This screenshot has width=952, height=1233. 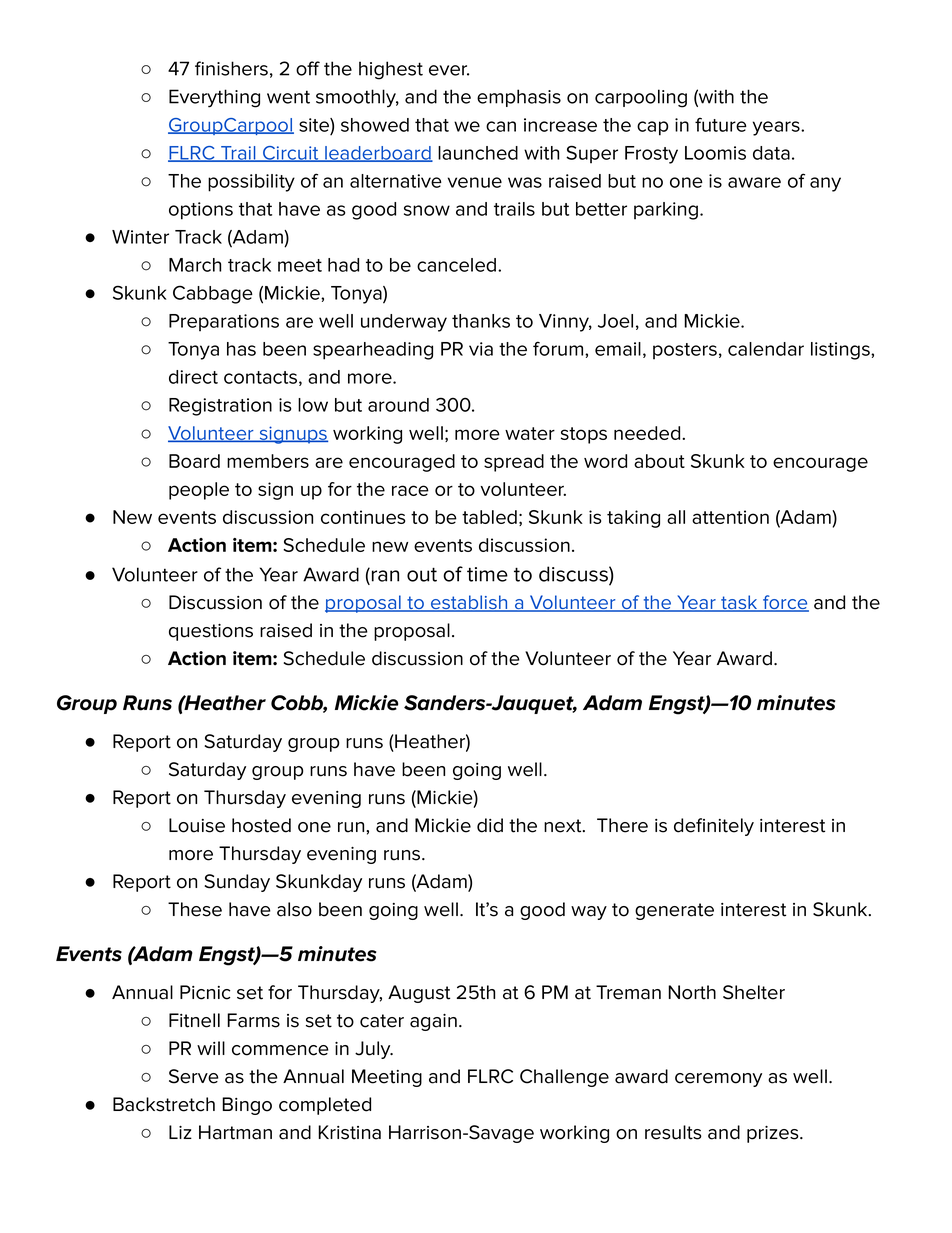 What do you see at coordinates (247, 1106) in the screenshot?
I see `Bingo` at bounding box center [247, 1106].
